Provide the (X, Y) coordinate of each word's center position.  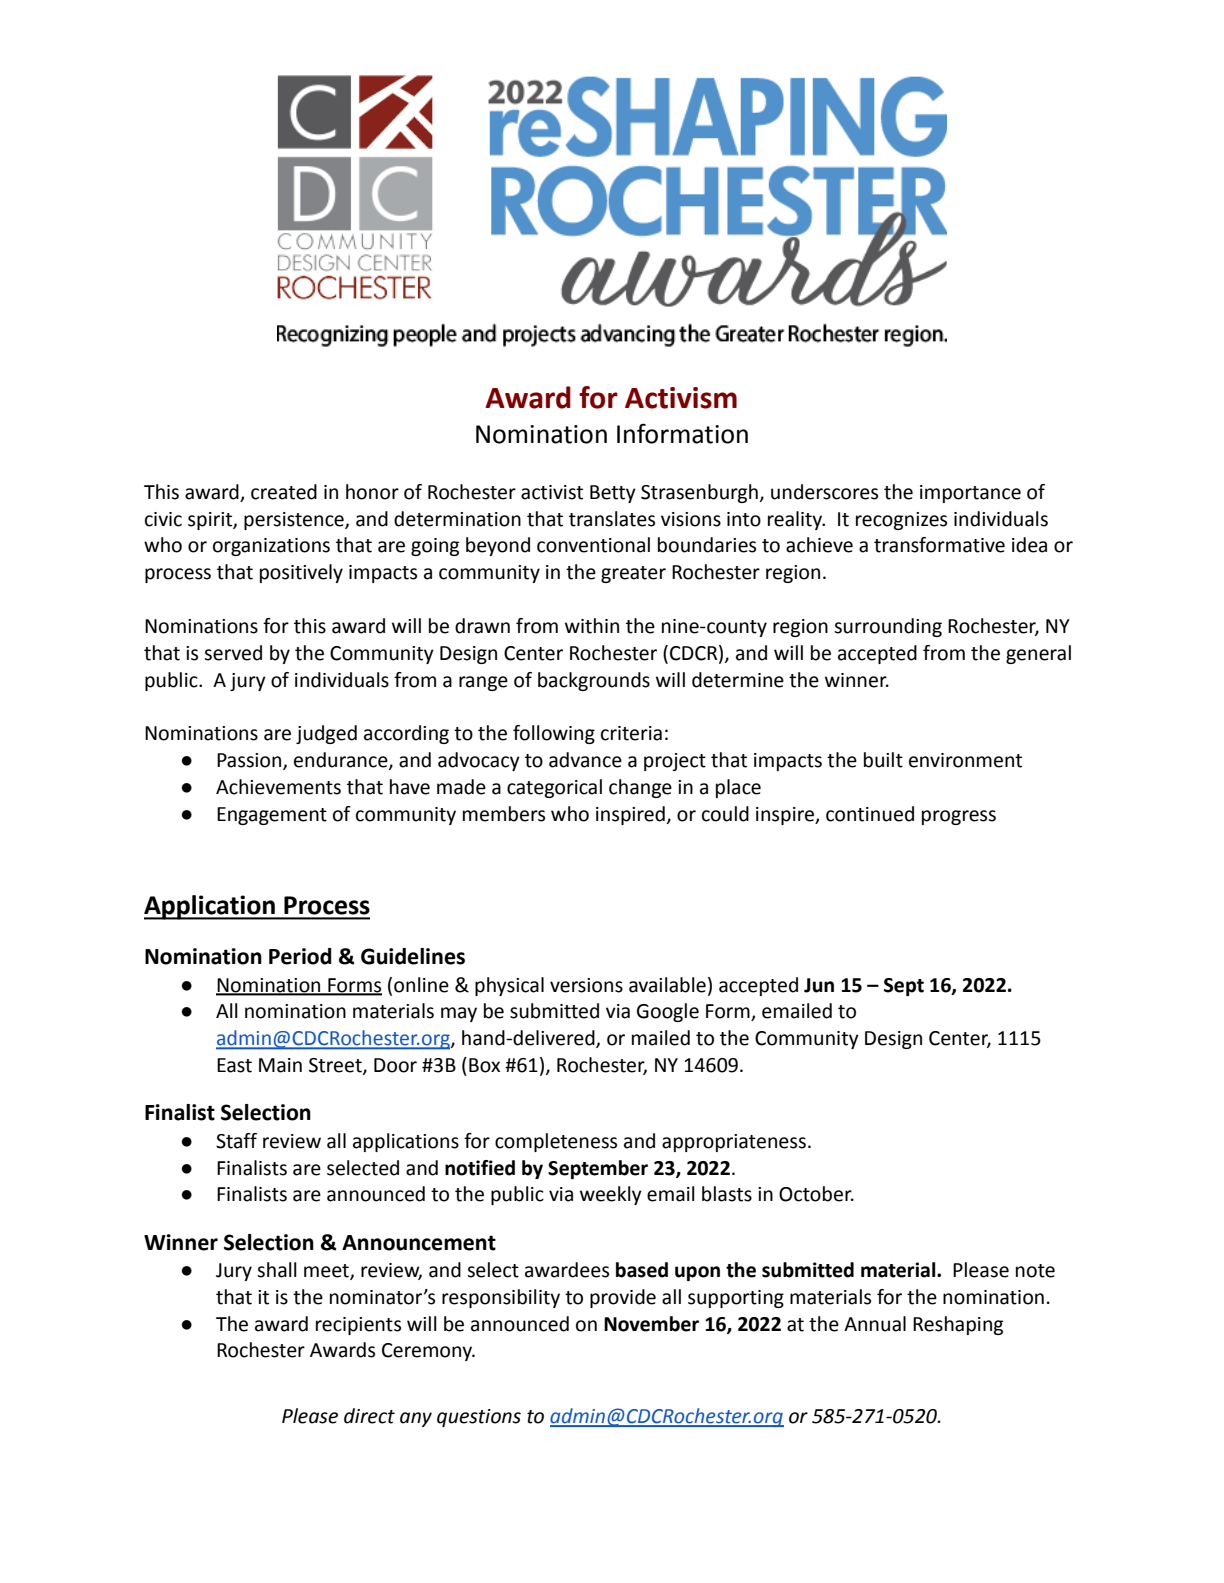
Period (300, 956)
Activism (681, 398)
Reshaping (958, 1325)
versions (586, 985)
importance (970, 494)
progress (959, 817)
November (651, 1324)
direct (369, 1416)
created (284, 492)
